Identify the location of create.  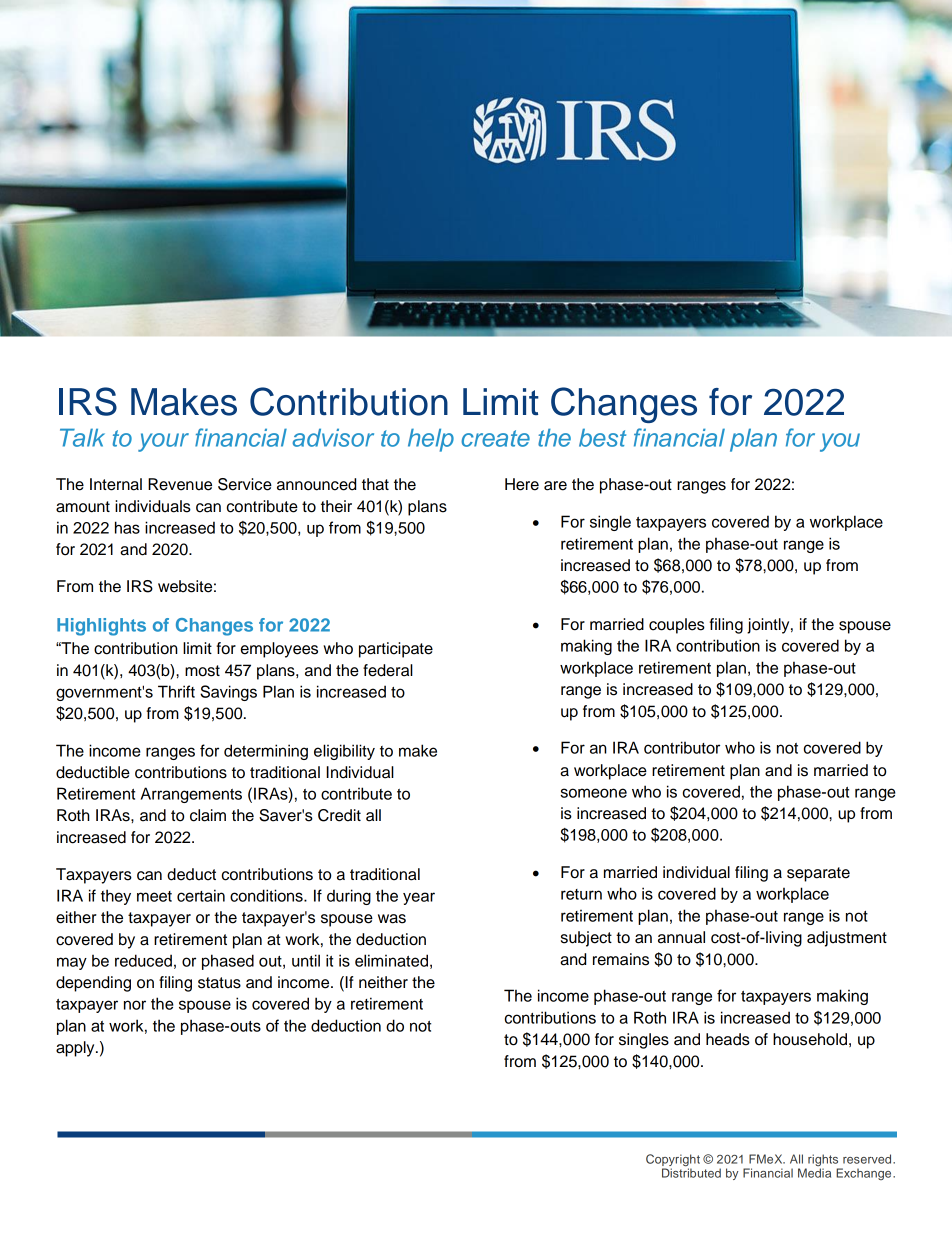
(495, 438).
